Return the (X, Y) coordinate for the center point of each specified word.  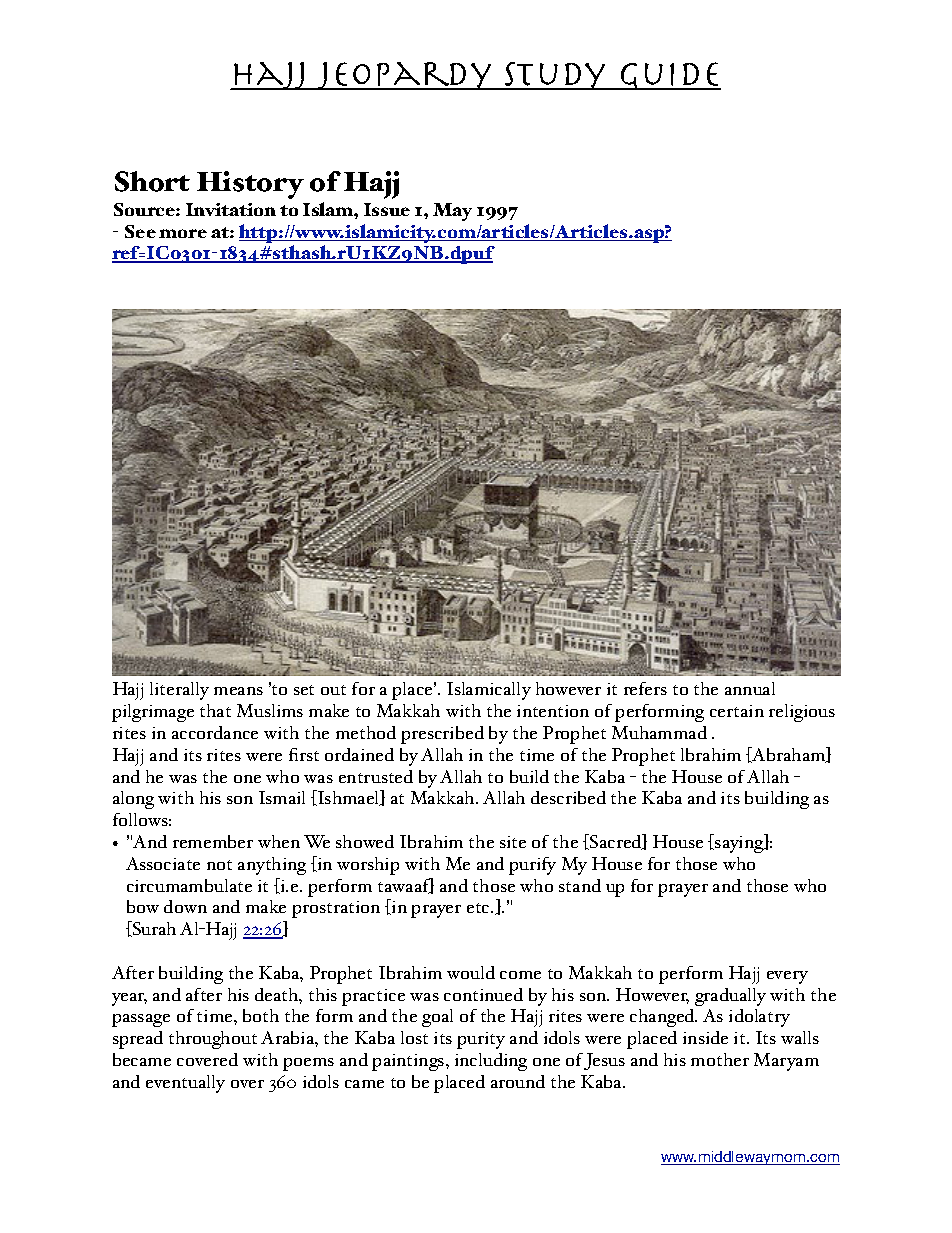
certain (737, 711)
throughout (213, 1040)
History (250, 185)
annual (750, 688)
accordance (215, 732)
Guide (669, 76)
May (452, 212)
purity (481, 1040)
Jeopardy (405, 76)
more (183, 233)
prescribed (442, 735)
